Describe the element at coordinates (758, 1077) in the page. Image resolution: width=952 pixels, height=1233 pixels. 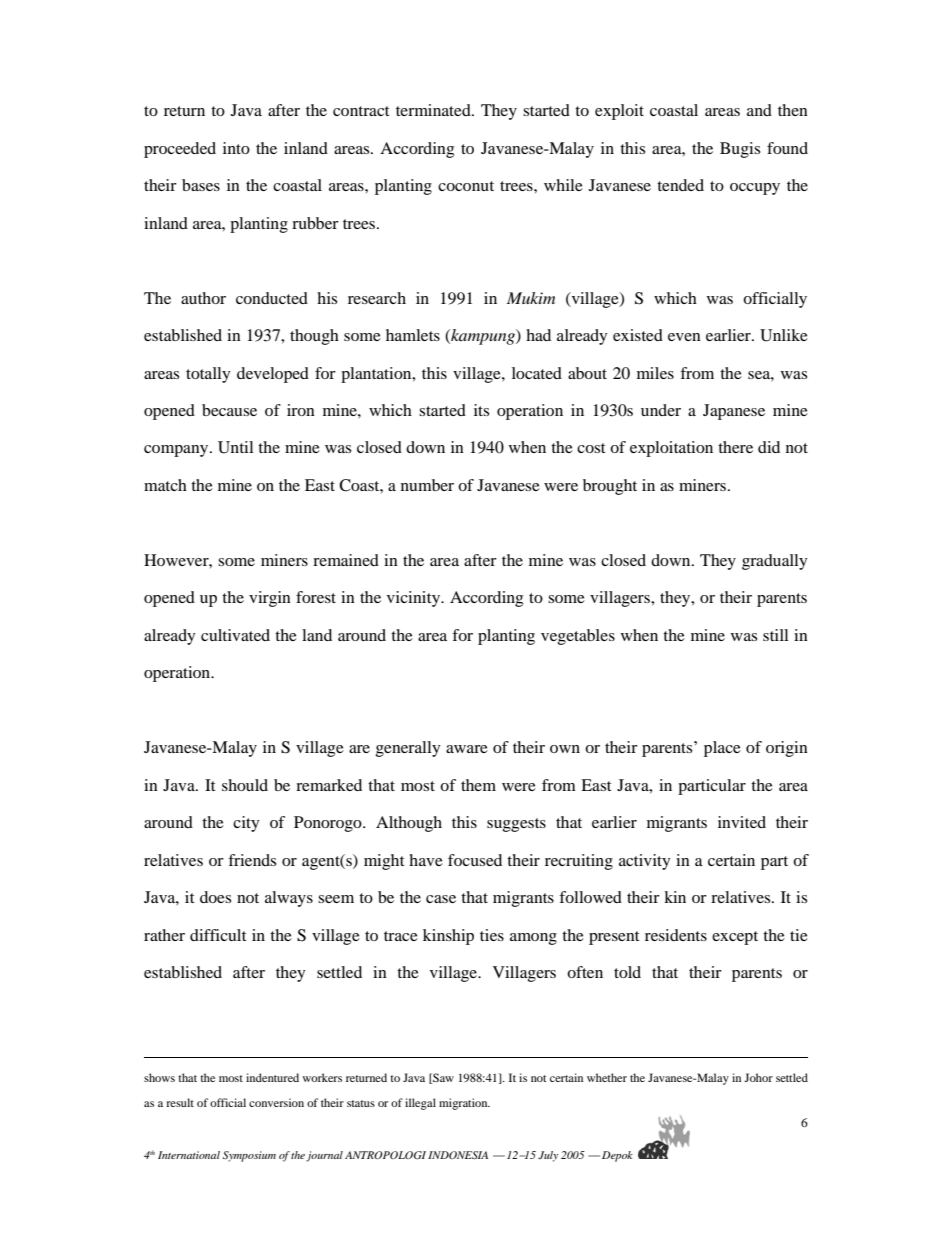
I see `Johor` at that location.
